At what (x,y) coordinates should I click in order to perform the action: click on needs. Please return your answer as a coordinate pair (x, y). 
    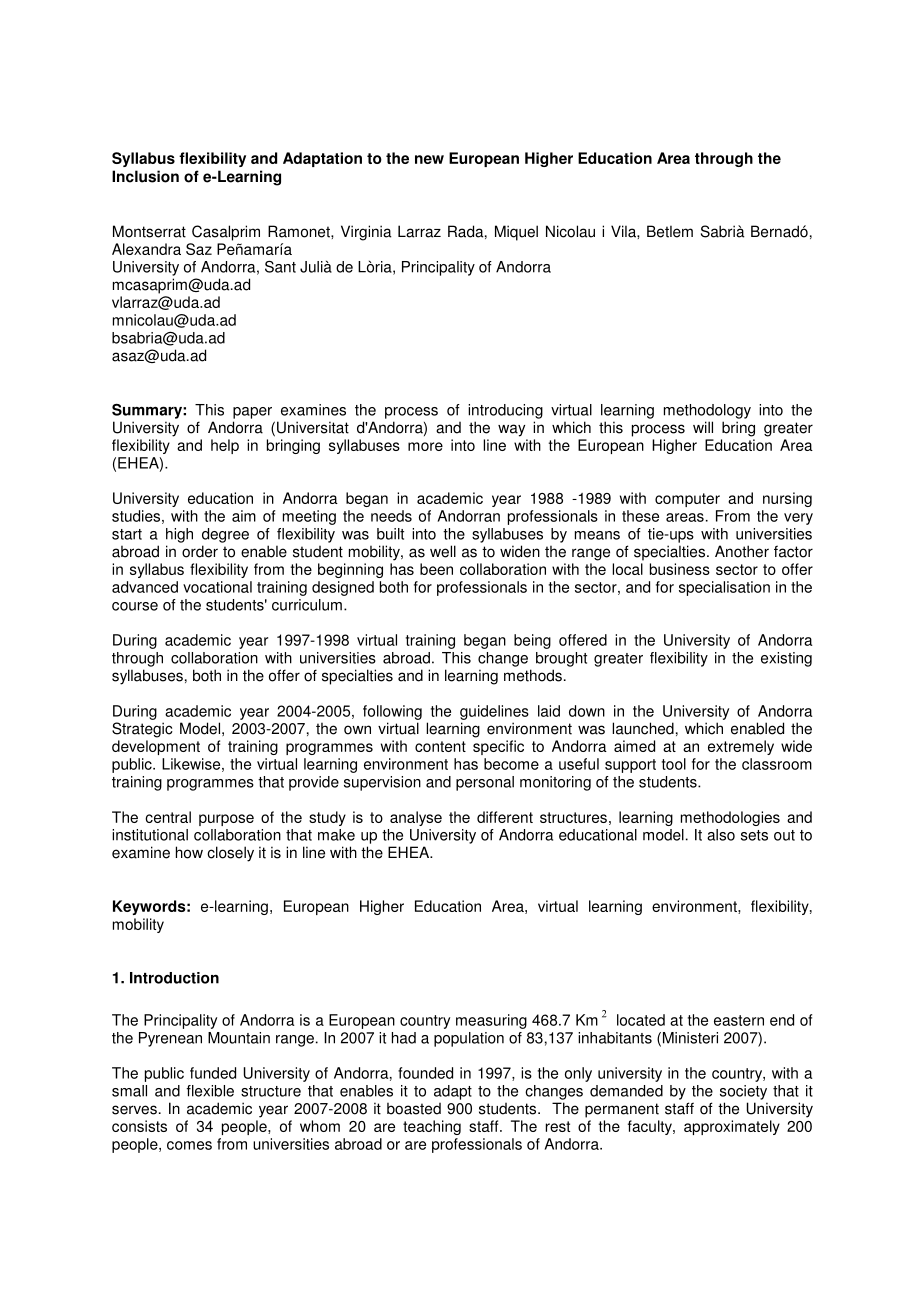
    Looking at the image, I should click on (391, 516).
